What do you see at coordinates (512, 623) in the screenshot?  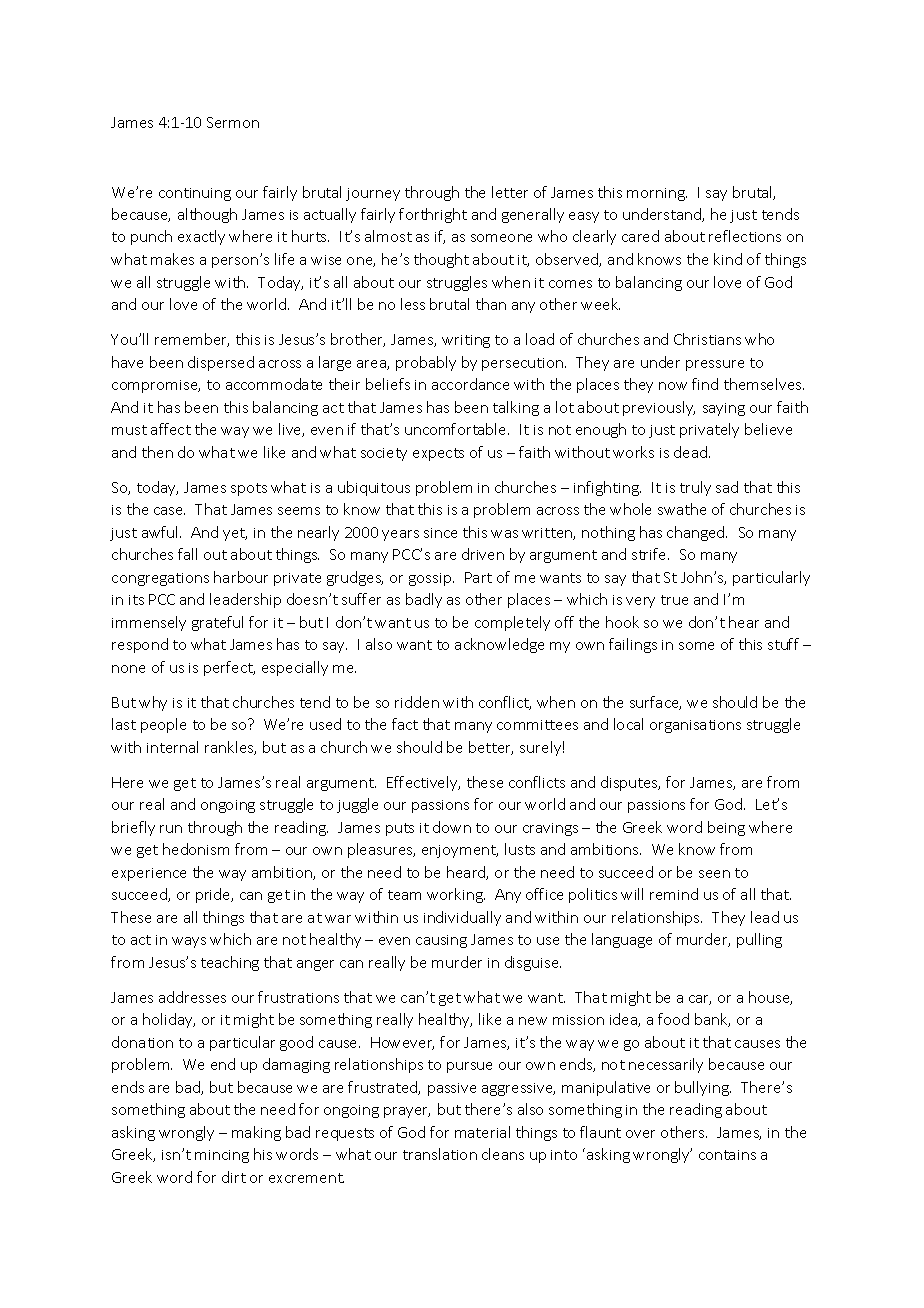 I see `completely` at bounding box center [512, 623].
